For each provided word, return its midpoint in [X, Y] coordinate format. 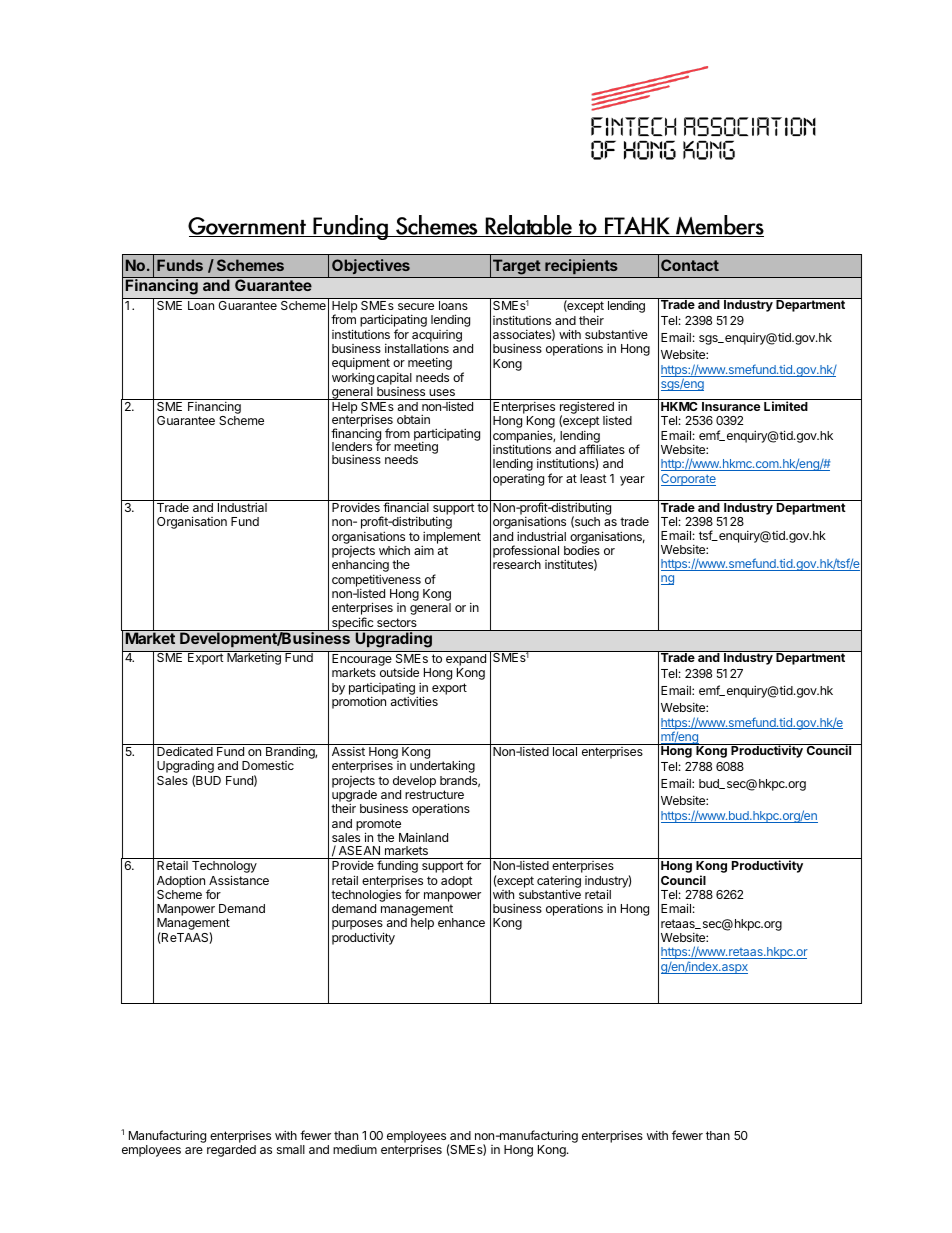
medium [355, 1149]
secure [416, 306]
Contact [690, 265]
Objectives [371, 266]
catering [559, 882]
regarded [231, 1151]
